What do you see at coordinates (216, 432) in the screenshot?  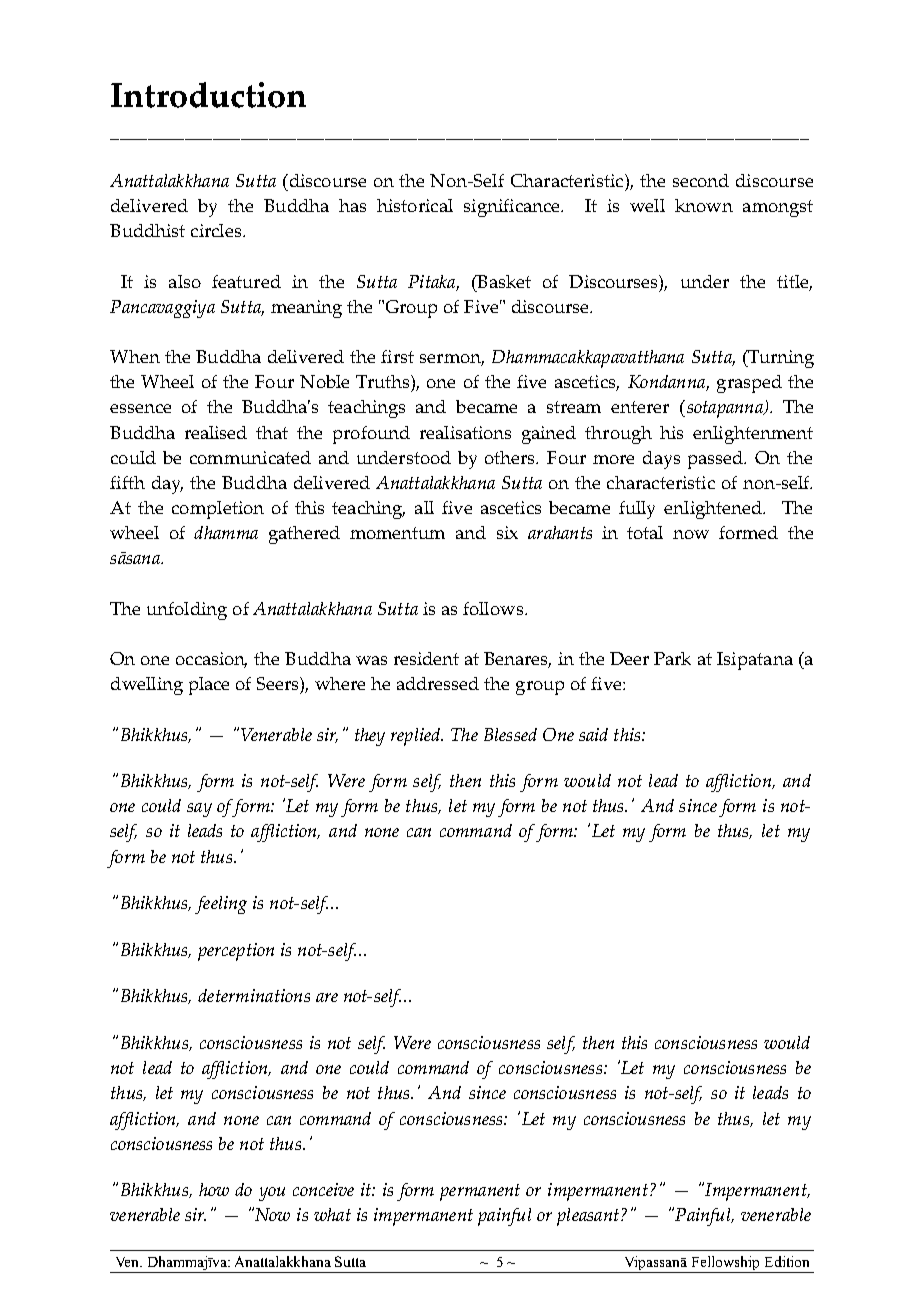 I see `realised` at bounding box center [216, 432].
